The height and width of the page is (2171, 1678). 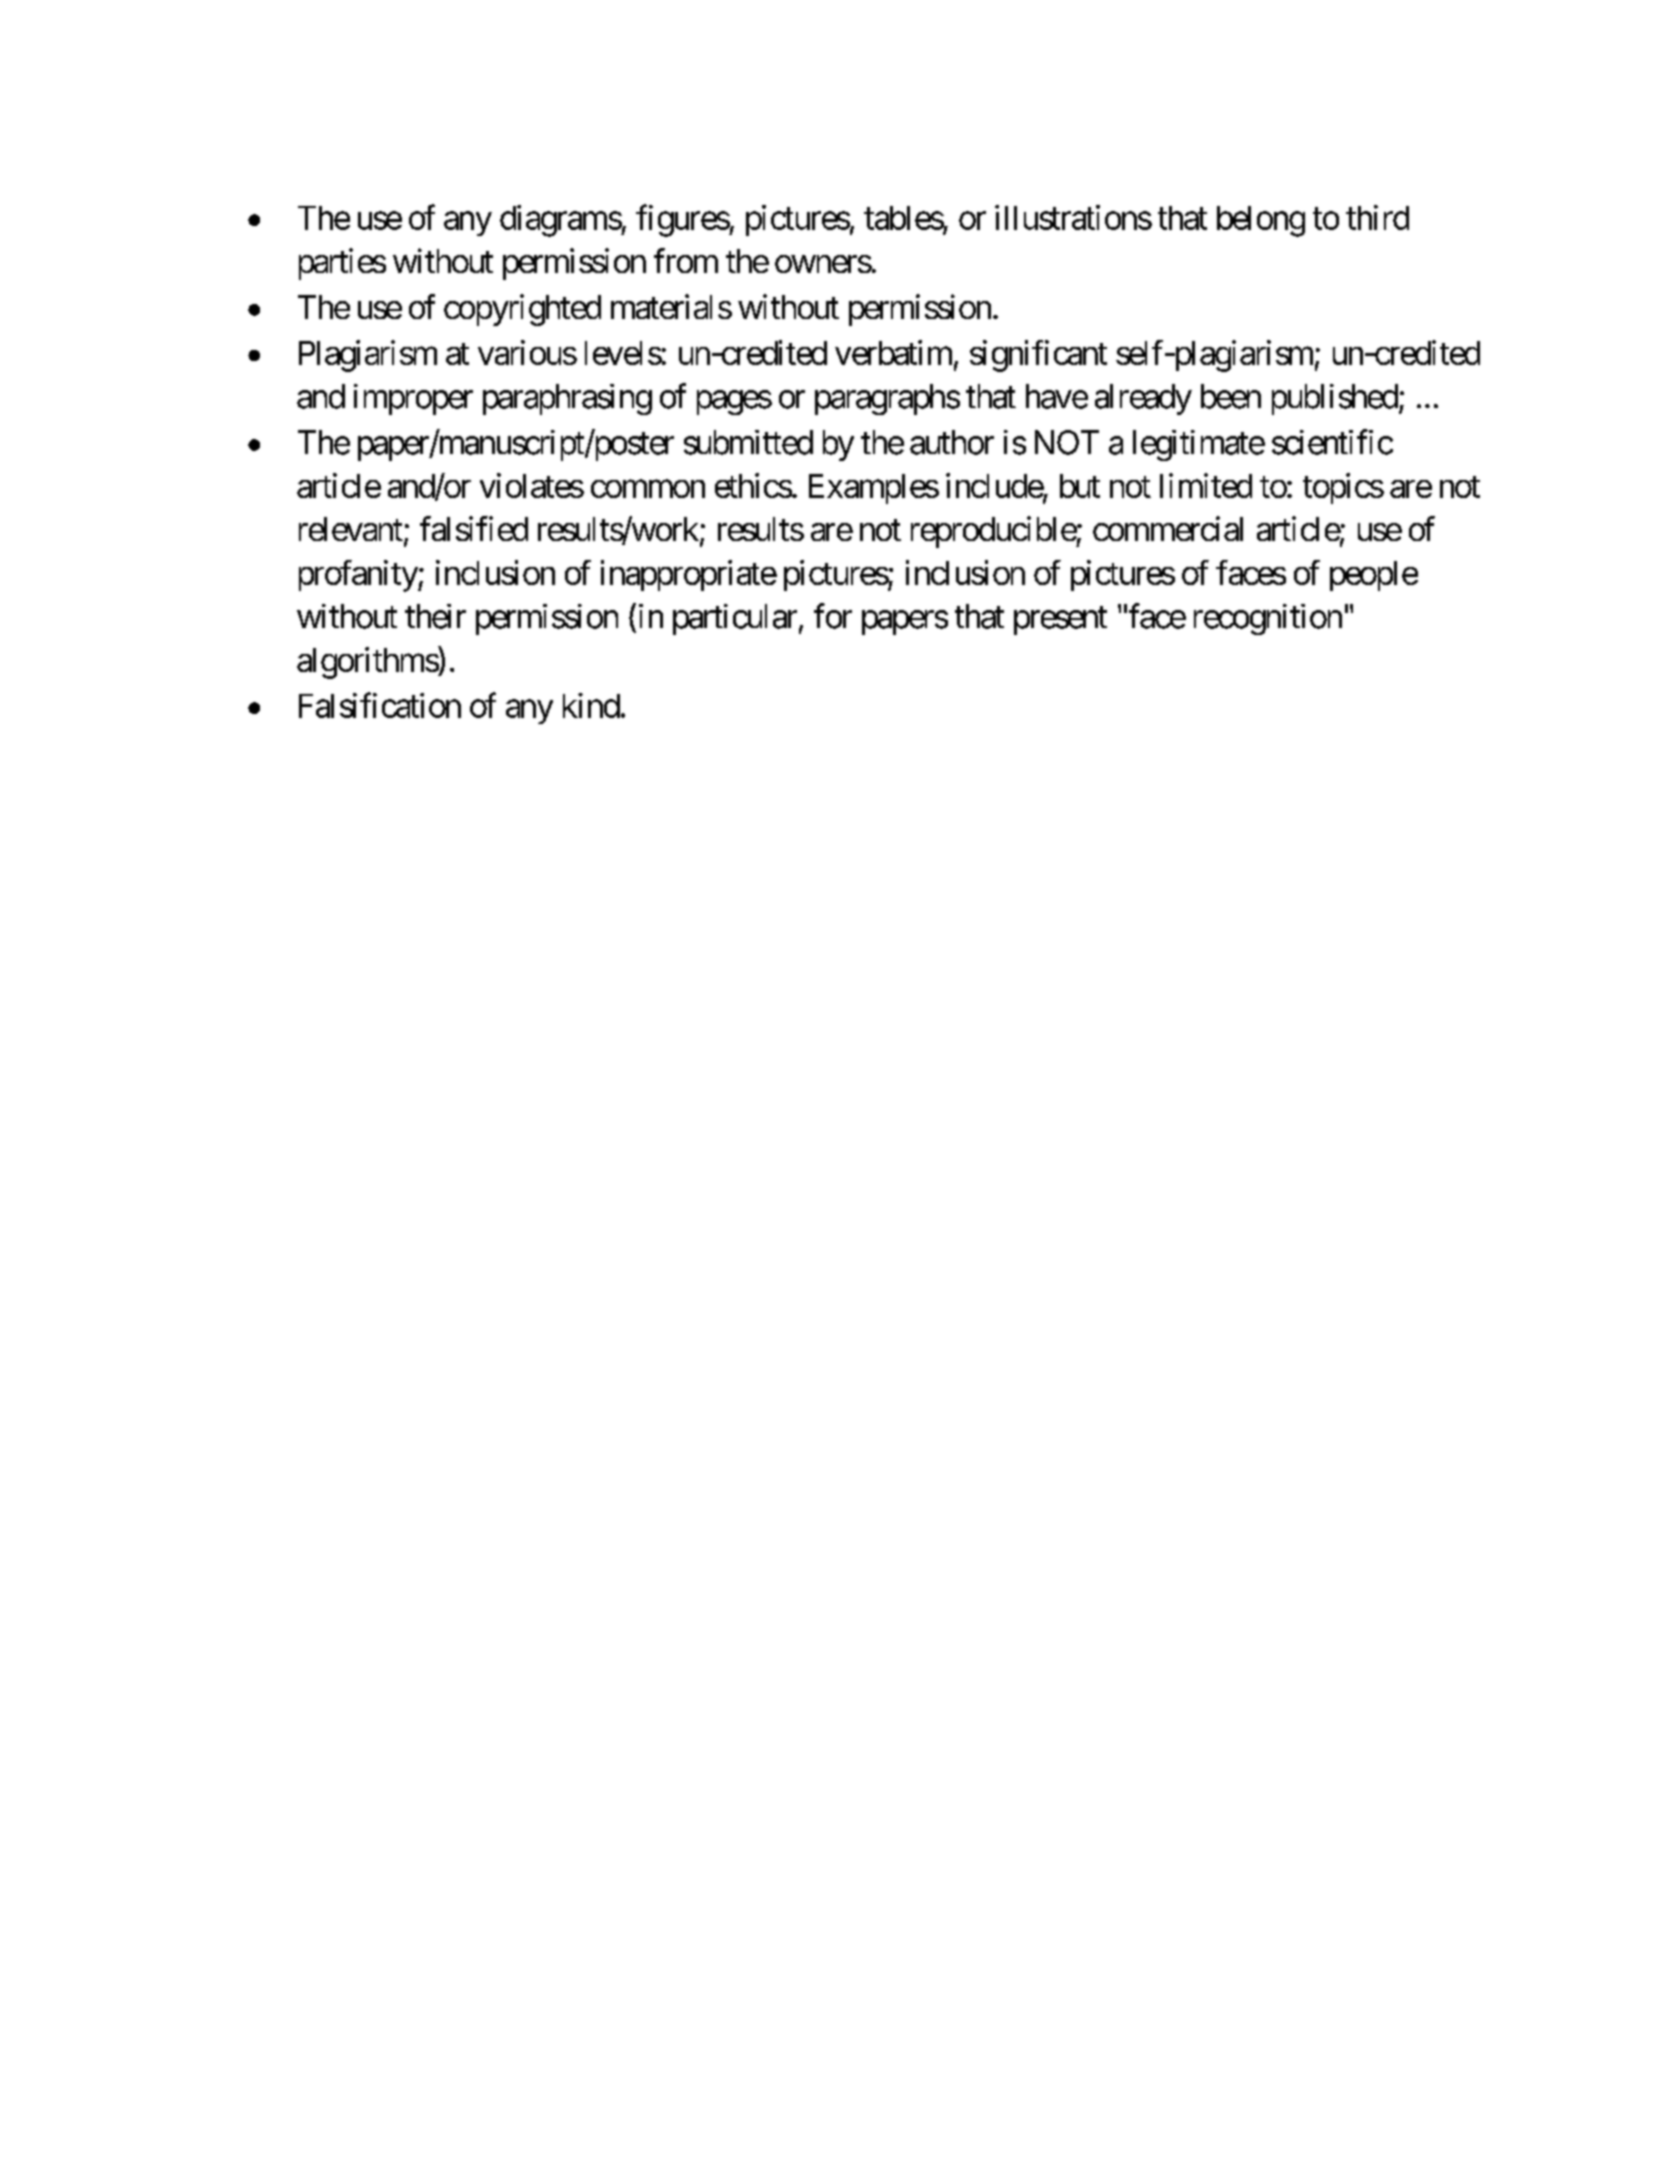 I want to click on from, so click(x=686, y=260).
